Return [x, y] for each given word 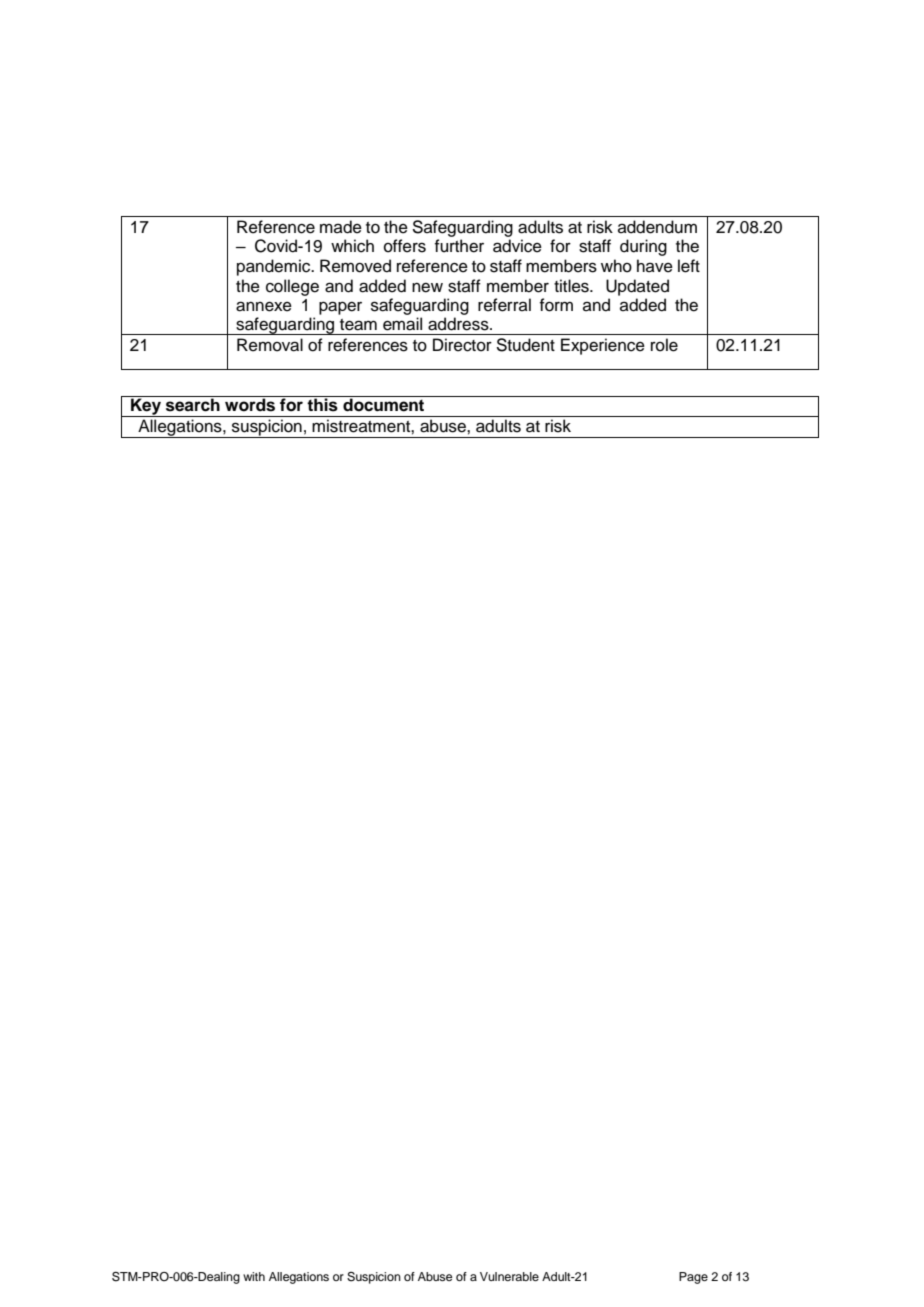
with [254, 1276]
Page [693, 1278]
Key [146, 406]
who [616, 266]
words [250, 404]
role [664, 345]
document [384, 404]
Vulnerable [509, 1276]
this [323, 404]
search [193, 404]
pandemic [275, 267]
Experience [603, 346]
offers [405, 246]
